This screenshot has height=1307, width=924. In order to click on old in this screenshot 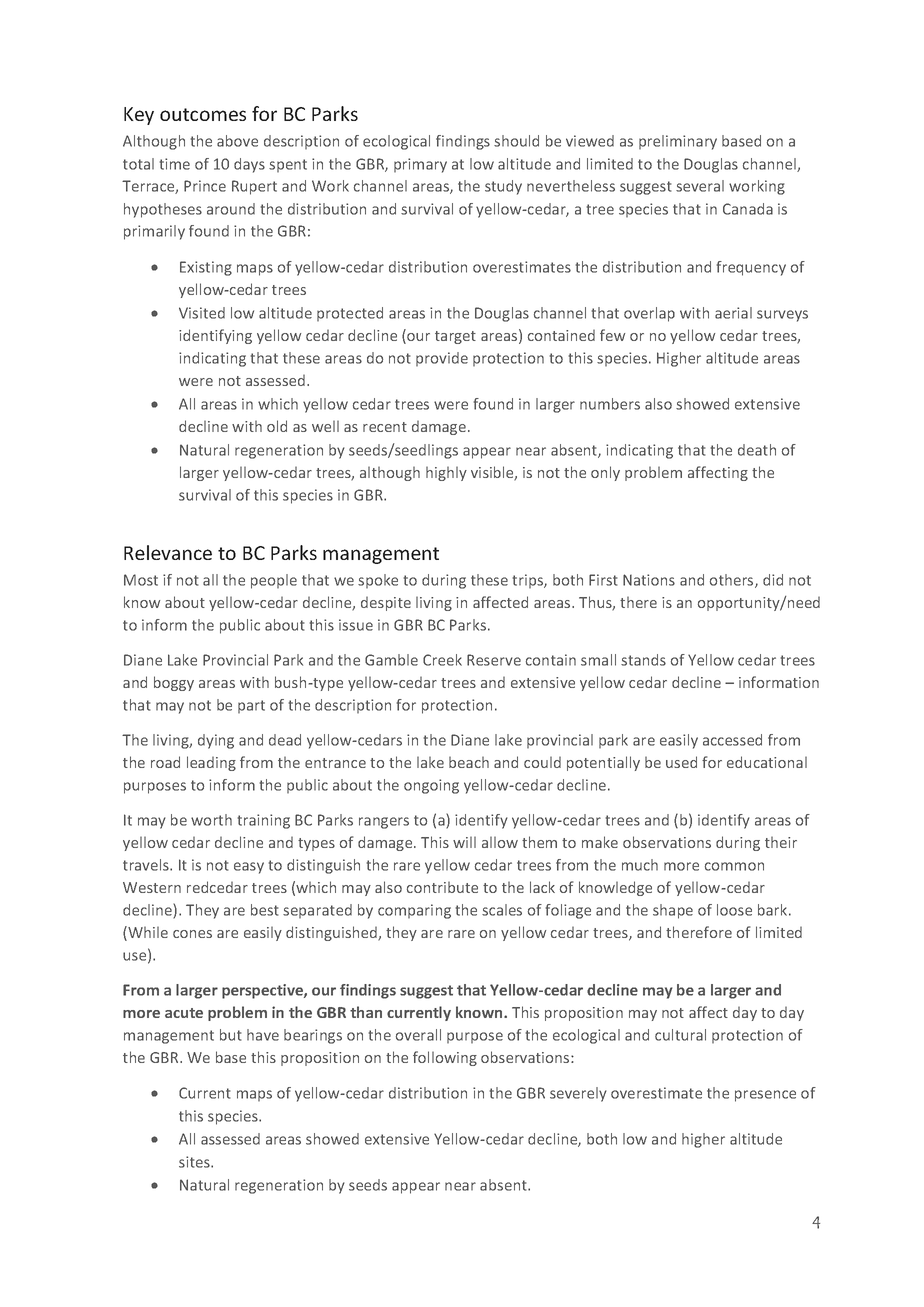, I will do `click(277, 426)`.
